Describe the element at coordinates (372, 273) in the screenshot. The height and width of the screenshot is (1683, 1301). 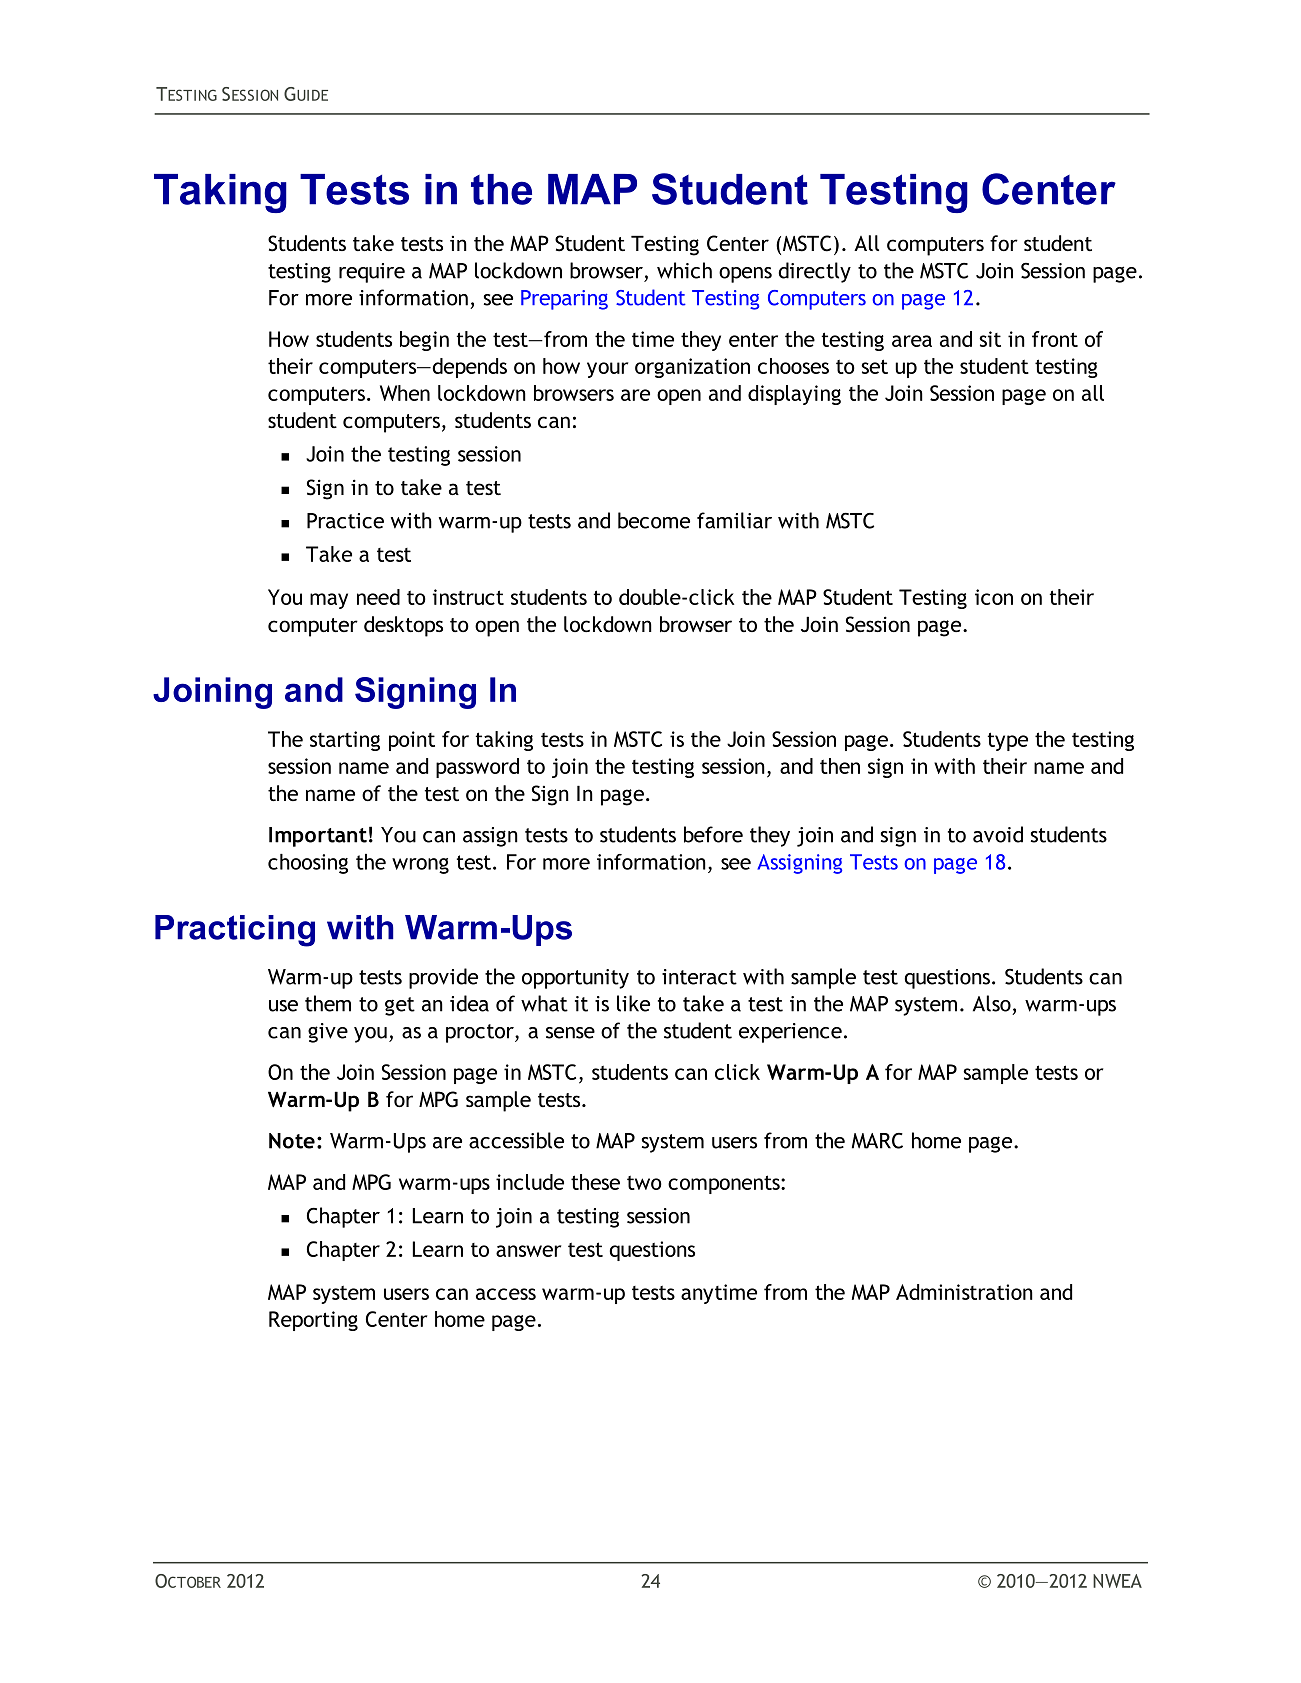
I see `require` at that location.
